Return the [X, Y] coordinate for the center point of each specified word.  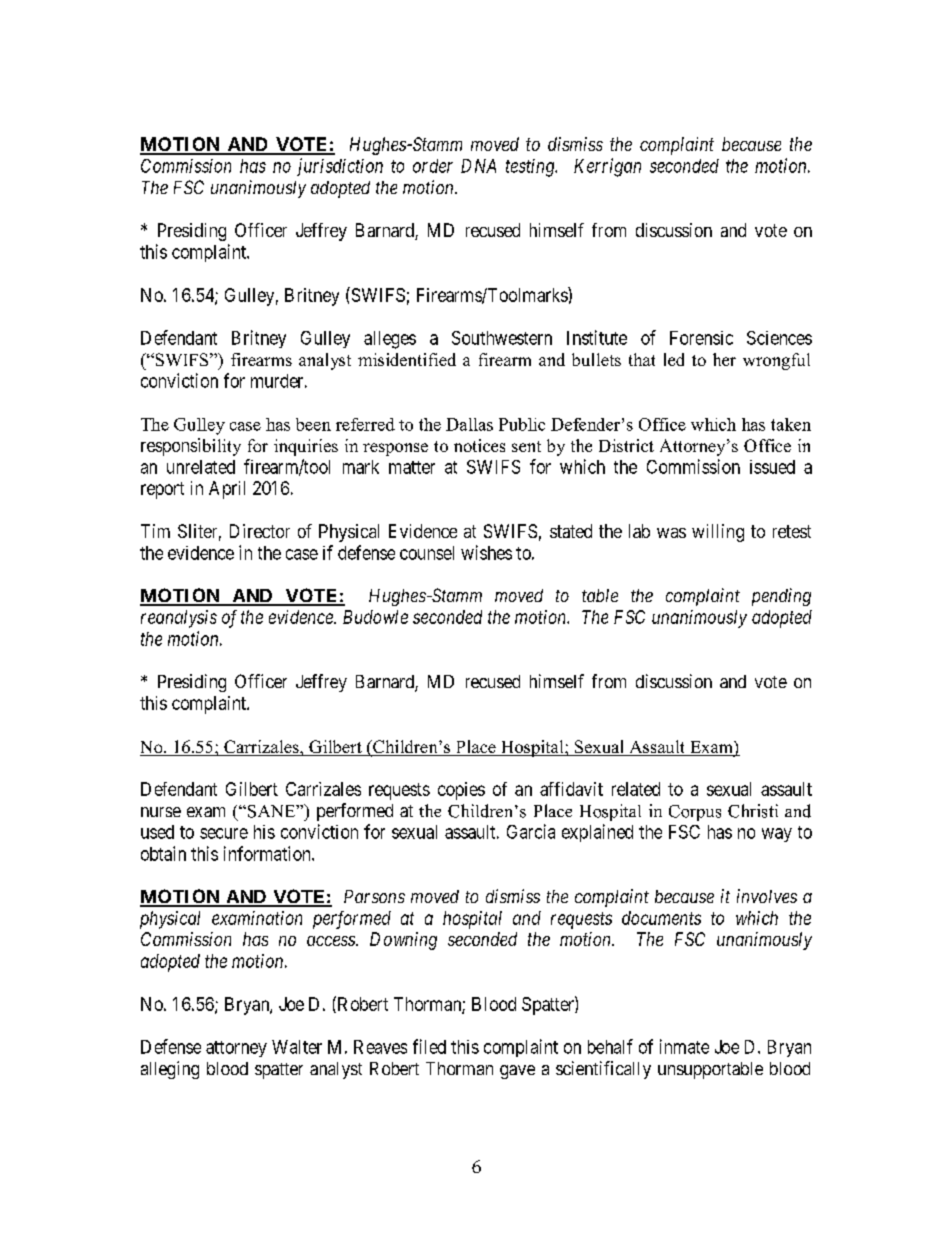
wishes [486, 552]
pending [781, 597]
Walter [297, 1047]
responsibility [191, 447]
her [724, 359]
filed [429, 1046]
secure [224, 833]
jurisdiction [340, 167]
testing [531, 168]
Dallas [469, 424]
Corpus [695, 813]
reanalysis [179, 619]
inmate [684, 1046]
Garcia [531, 831]
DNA [478, 166]
